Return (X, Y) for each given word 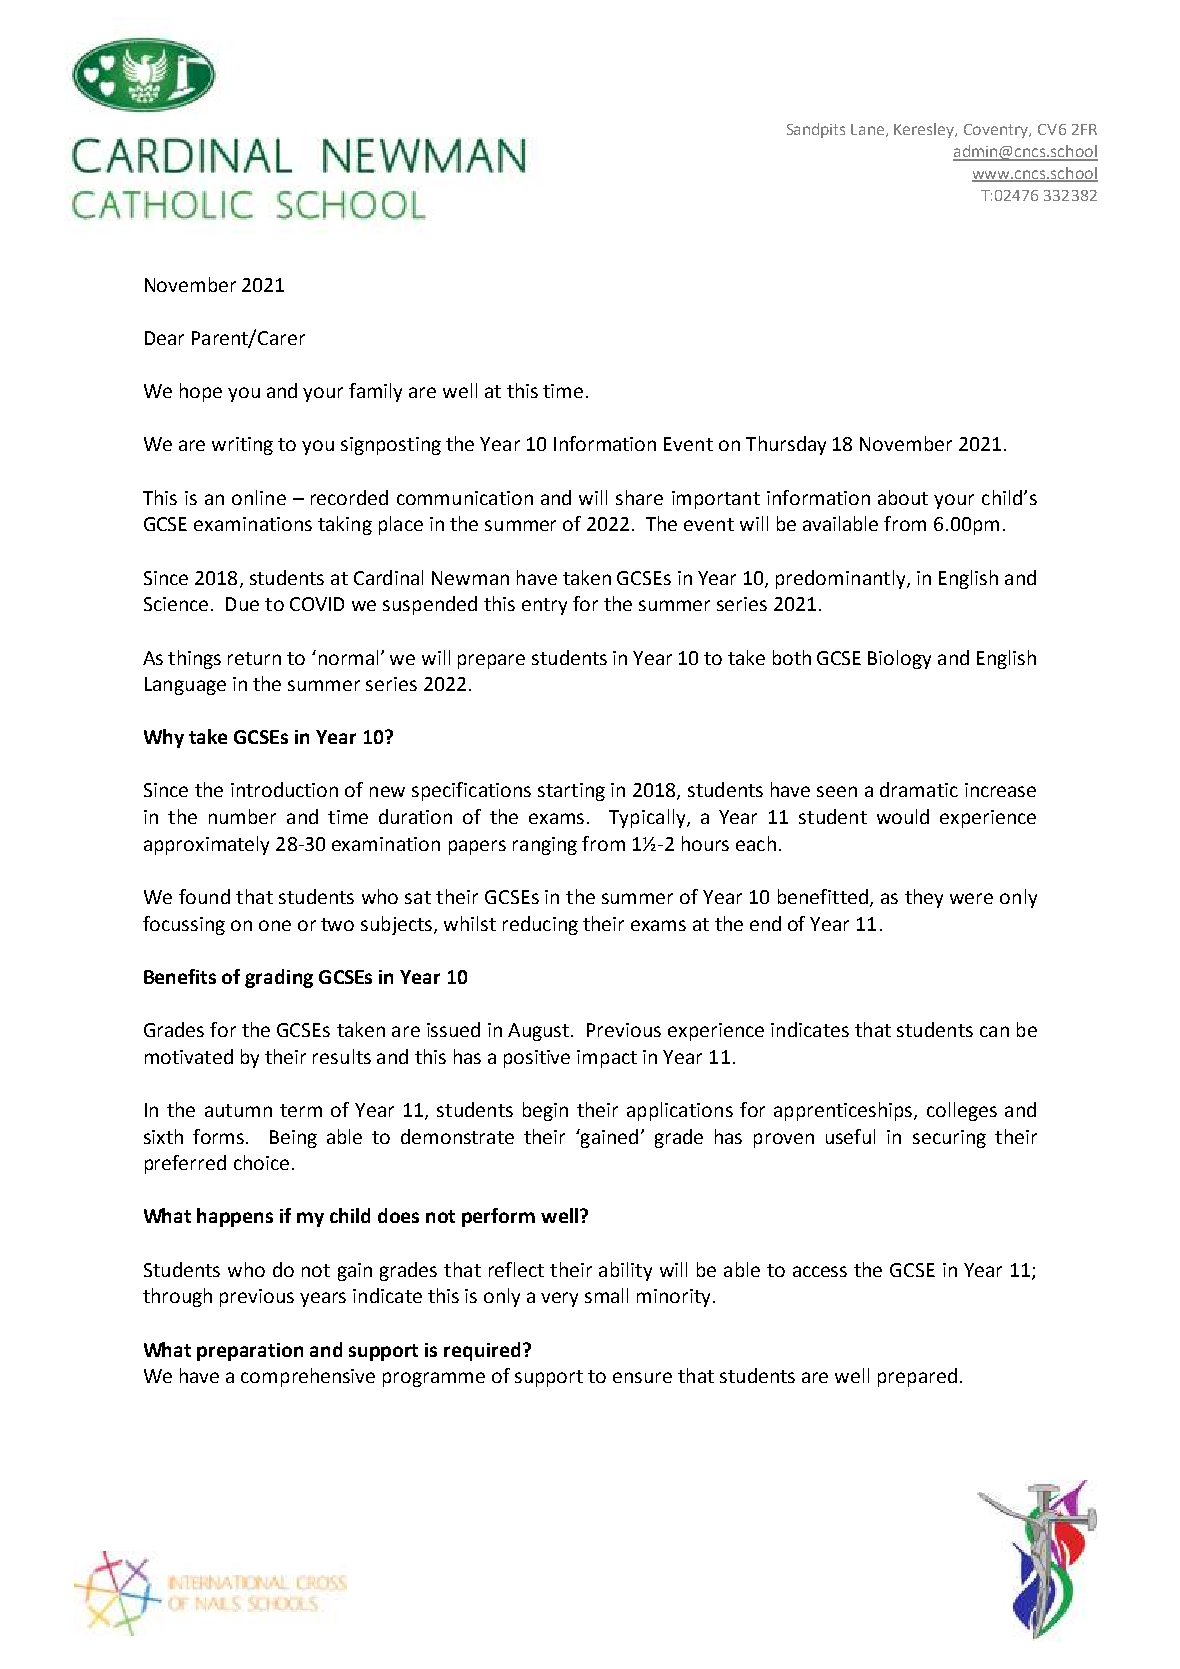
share (639, 497)
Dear (164, 338)
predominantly (842, 579)
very (559, 1299)
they (924, 898)
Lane (869, 130)
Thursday (786, 445)
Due (242, 604)
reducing (540, 925)
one (275, 925)
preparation (250, 1352)
